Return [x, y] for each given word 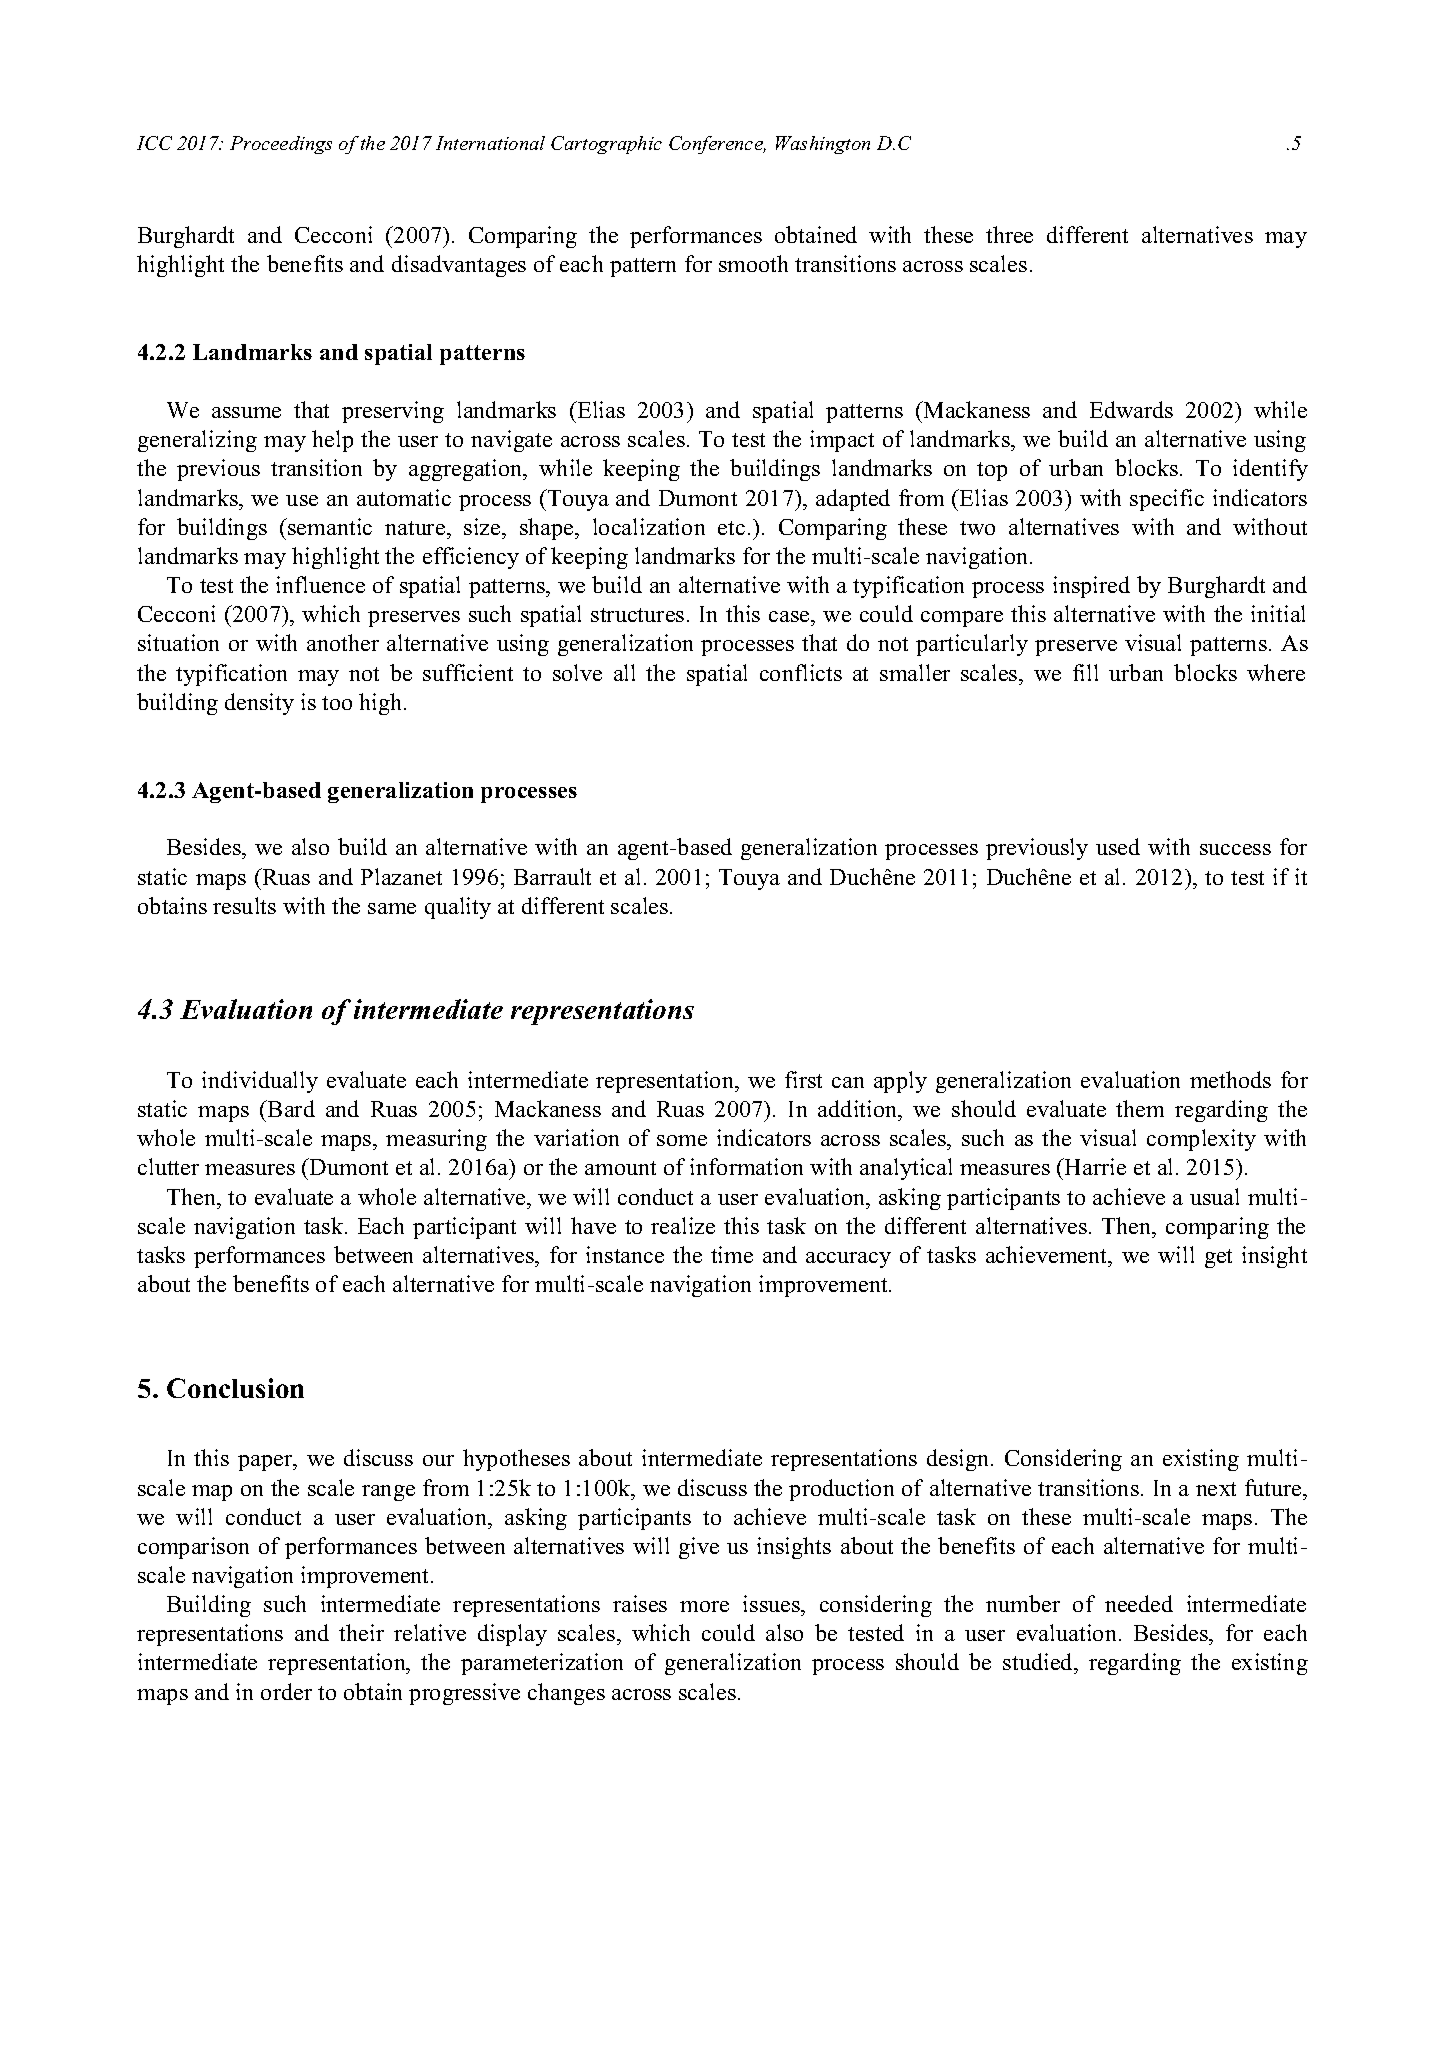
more [704, 1606]
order [286, 1691]
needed [1139, 1603]
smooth [753, 263]
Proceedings [281, 145]
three [1009, 234]
